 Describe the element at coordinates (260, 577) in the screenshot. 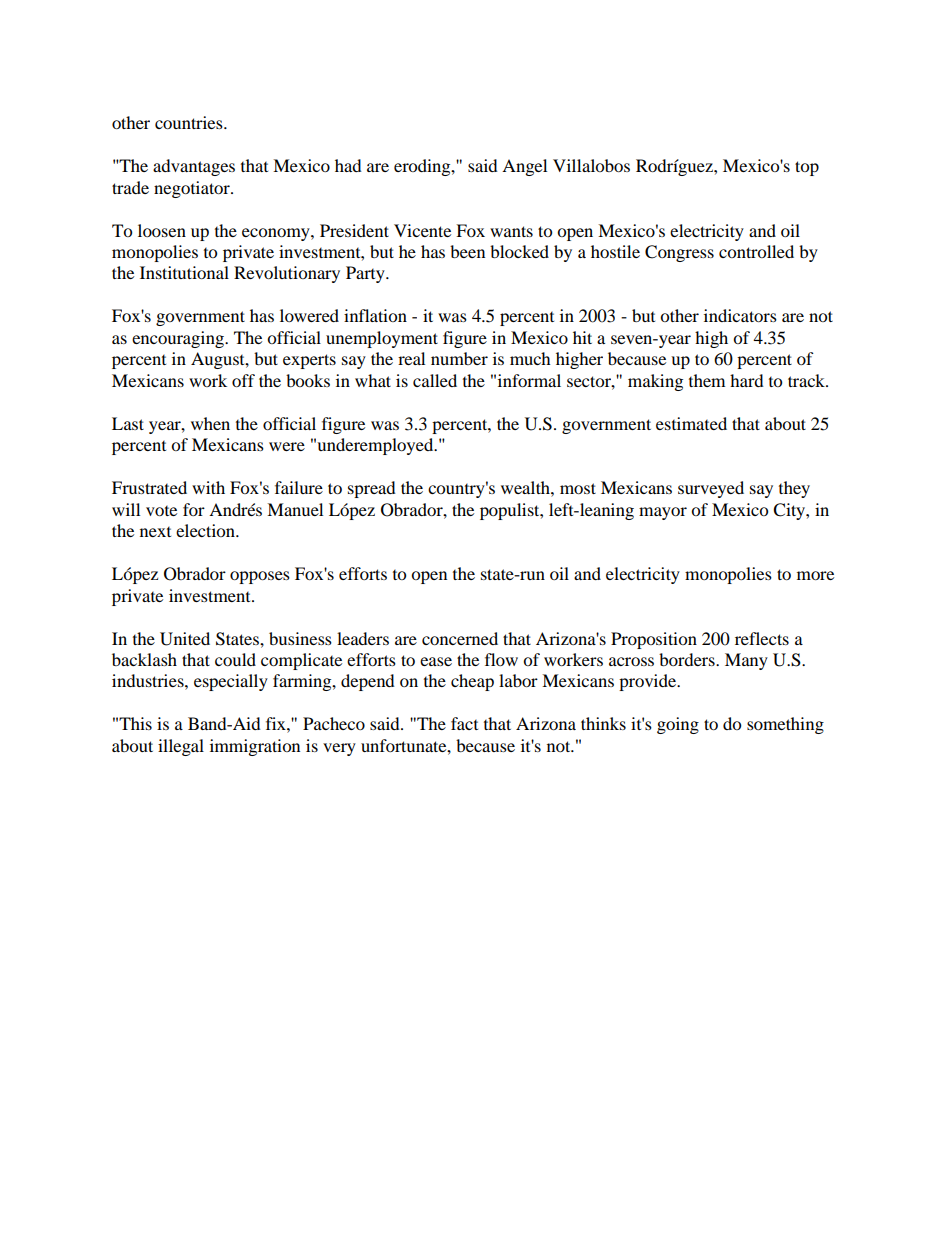

I see `opposes` at that location.
